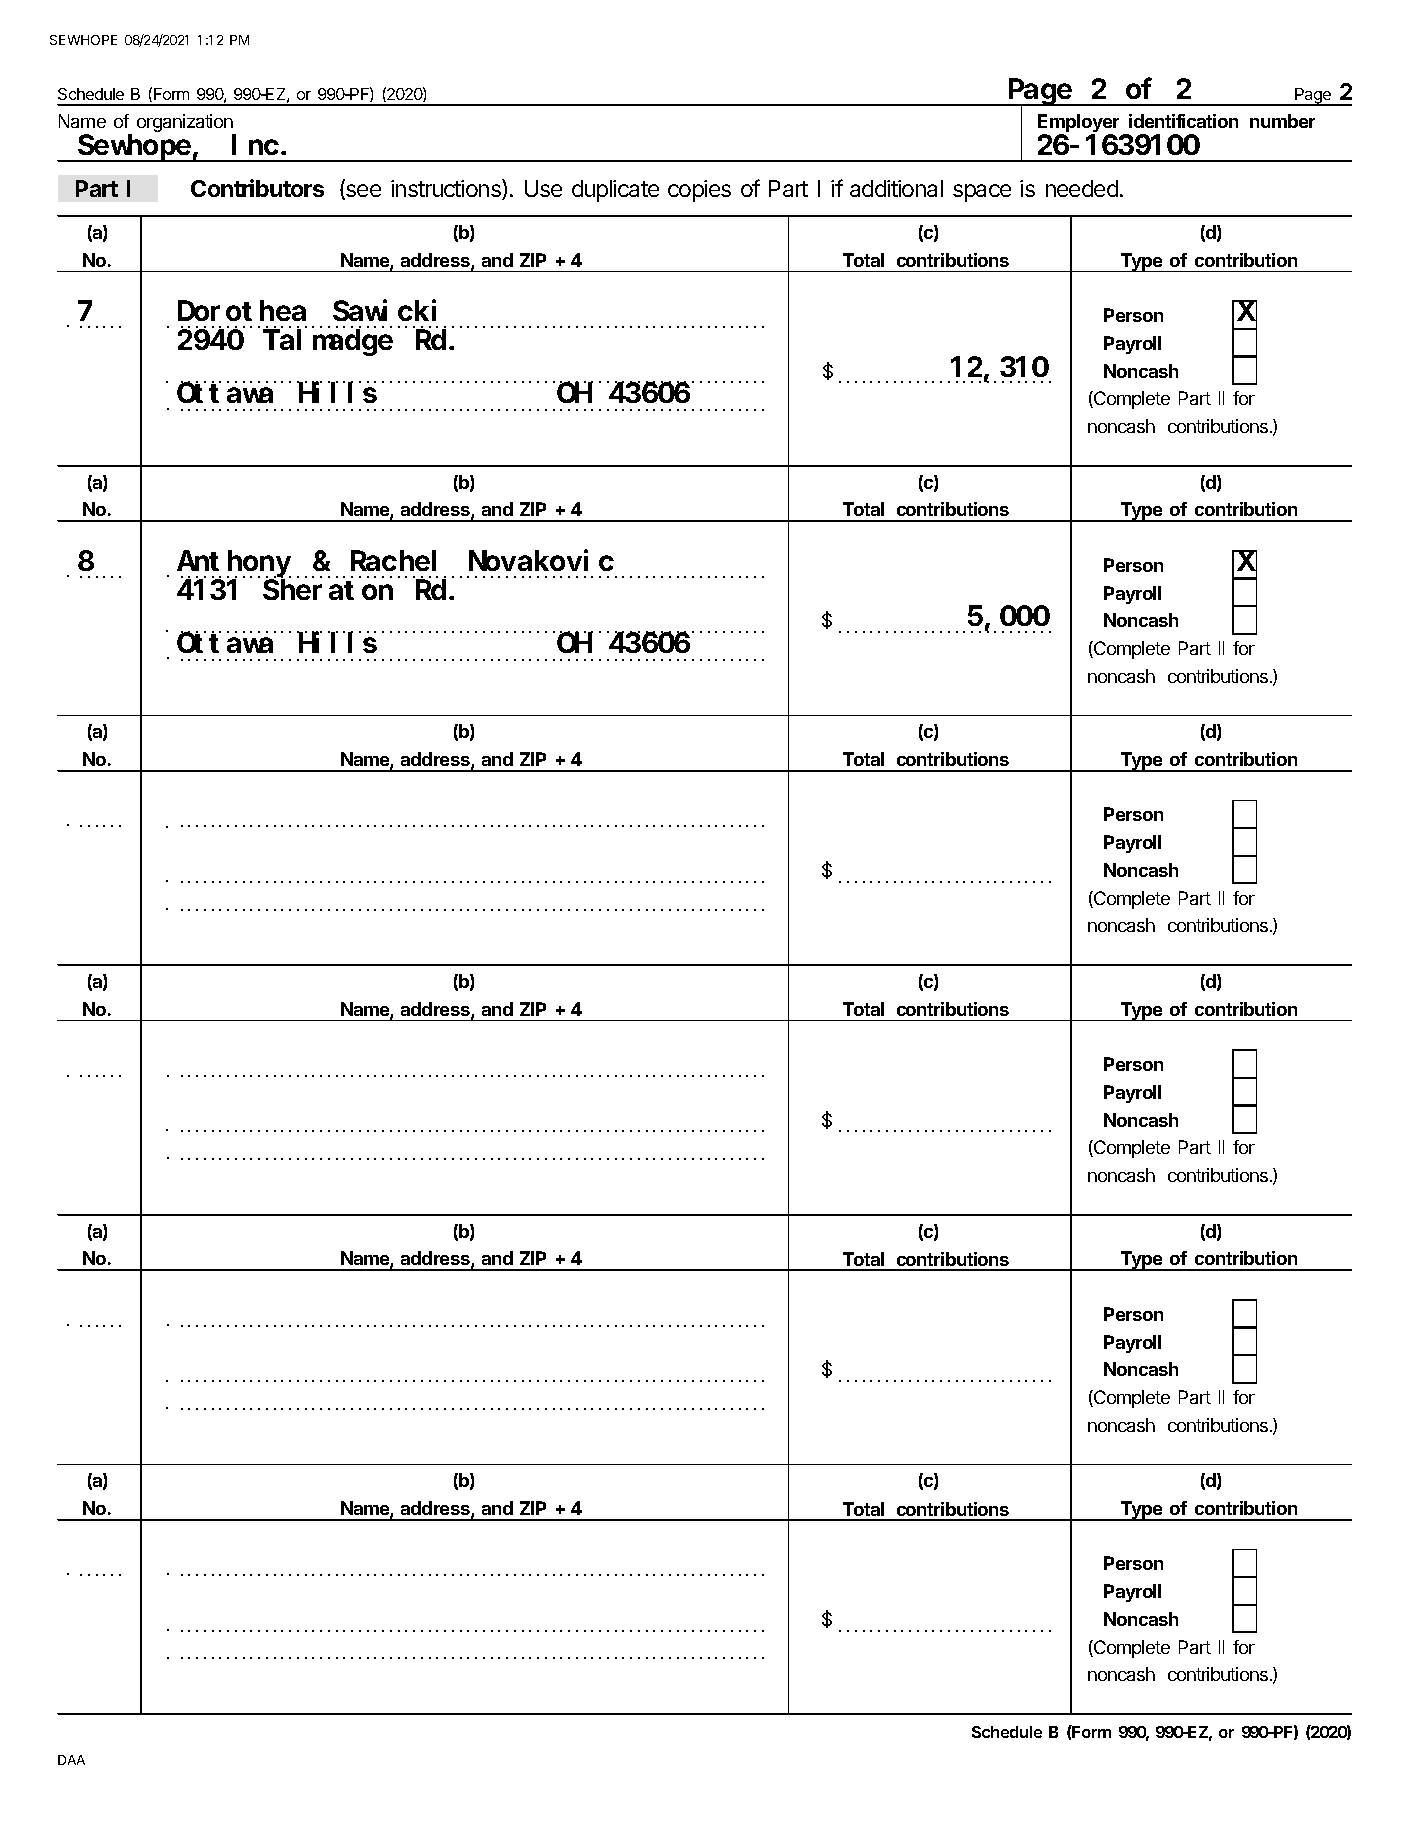 Image resolution: width=1415 pixels, height=1831 pixels. I want to click on see, so click(362, 192).
